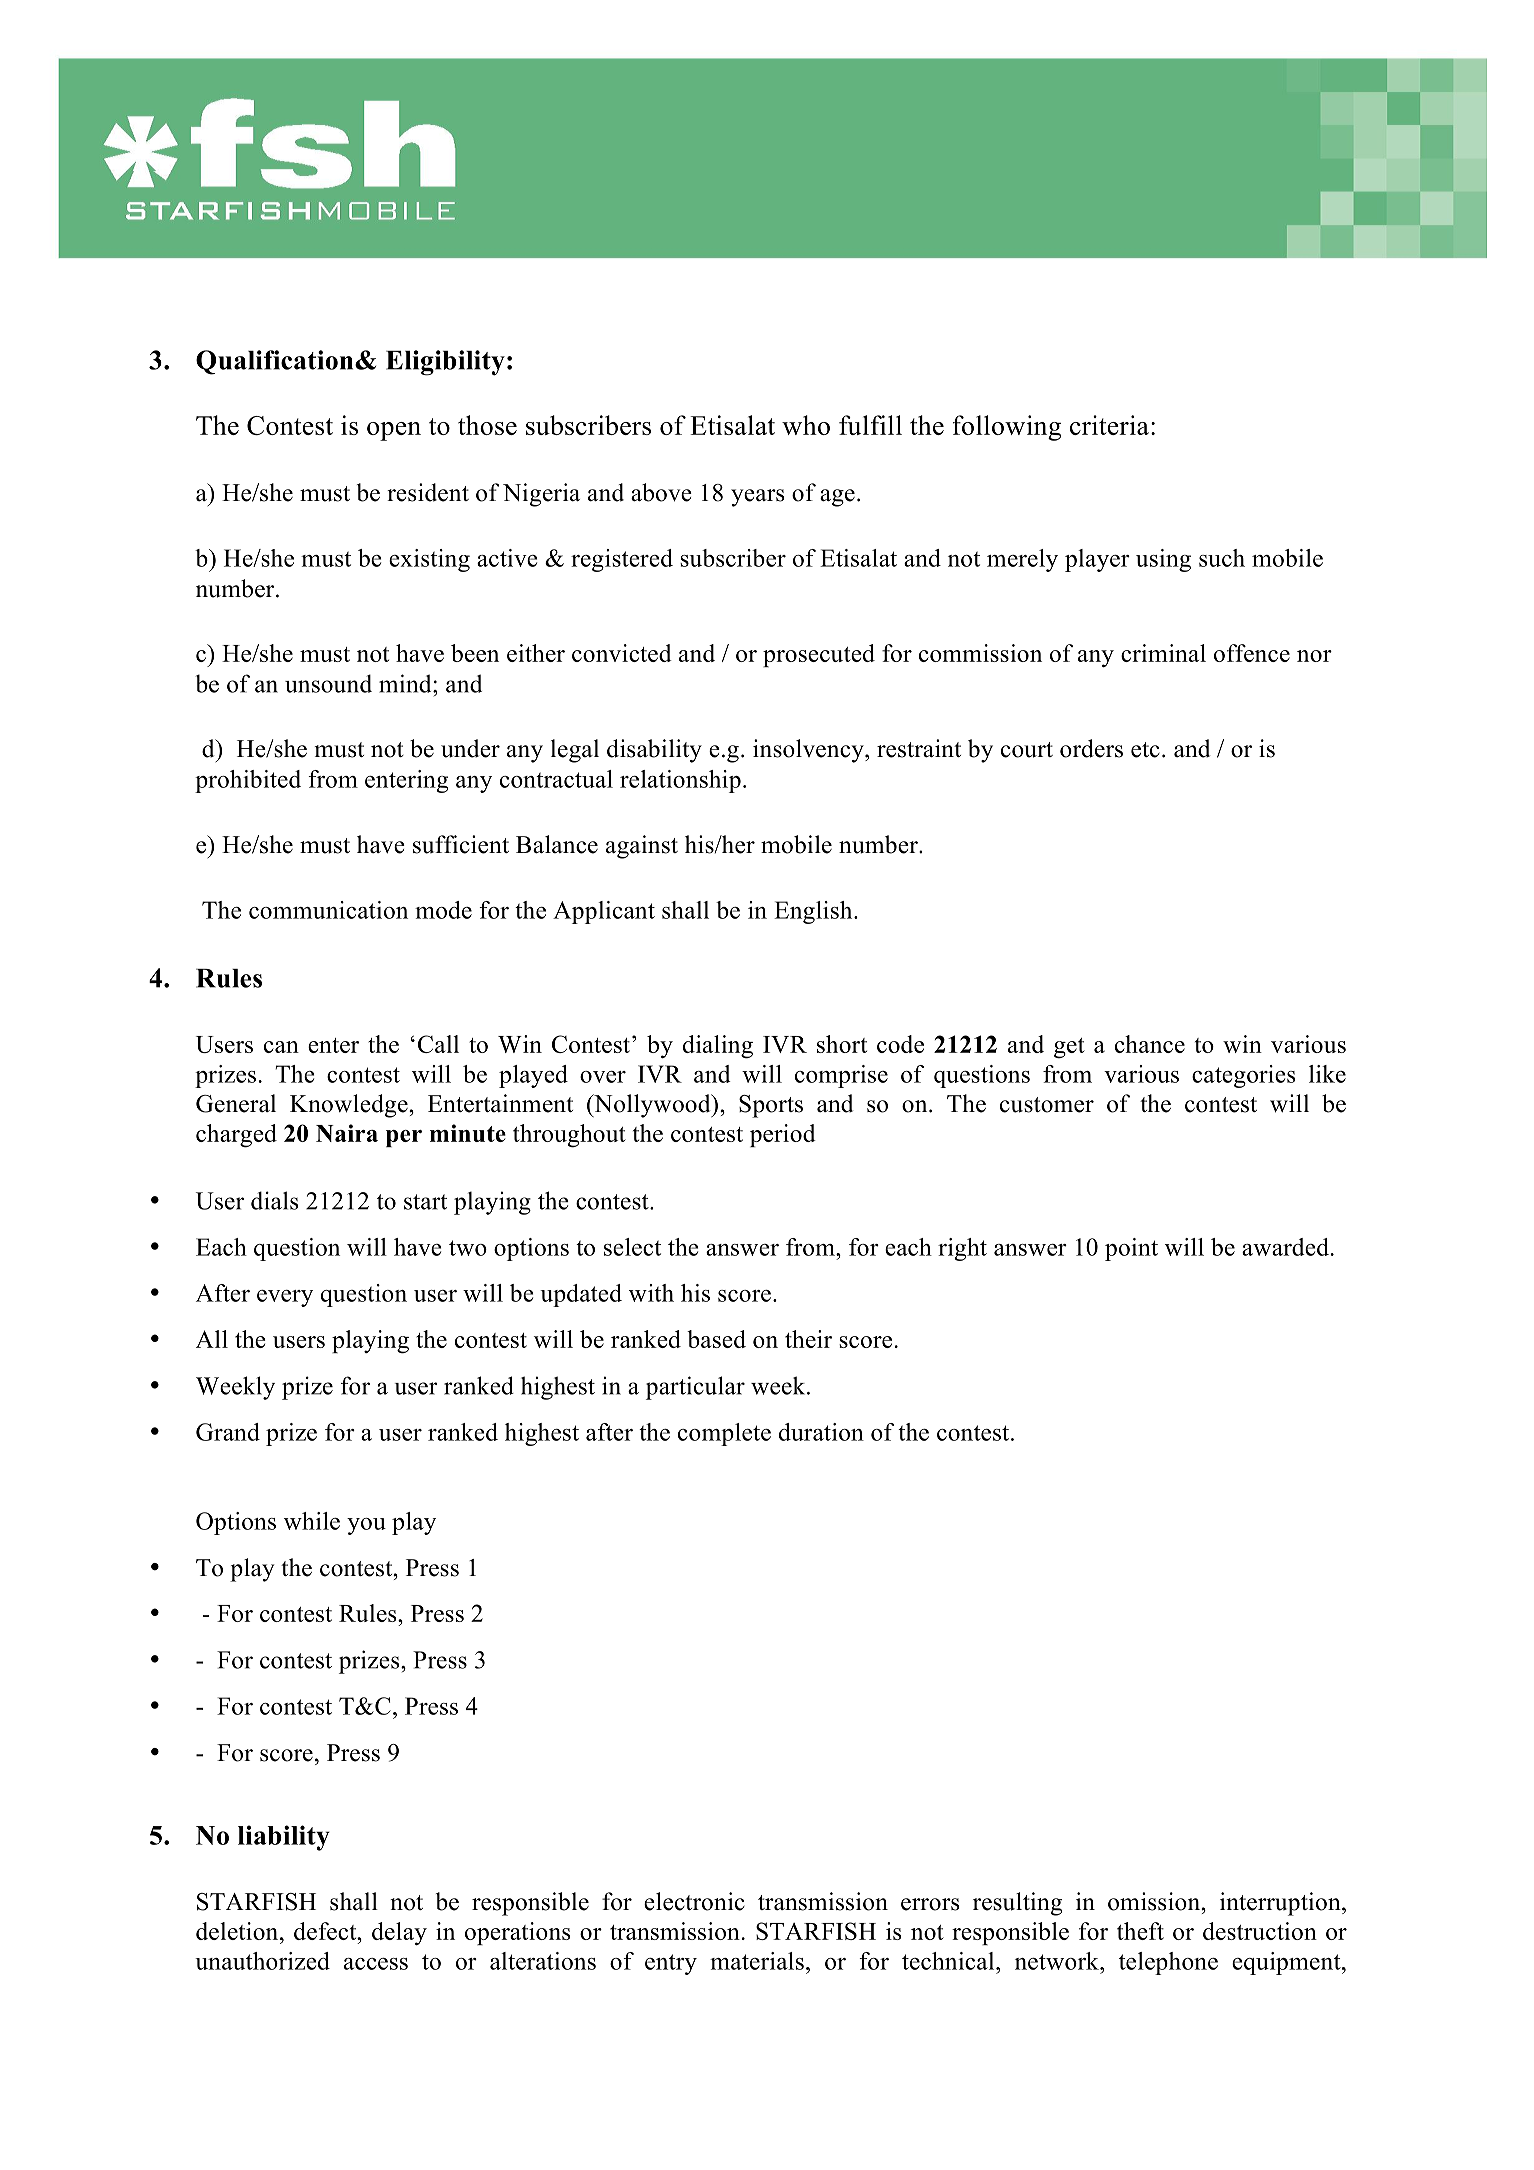 The width and height of the page is (1534, 2170). What do you see at coordinates (328, 910) in the page?
I see `communication` at bounding box center [328, 910].
